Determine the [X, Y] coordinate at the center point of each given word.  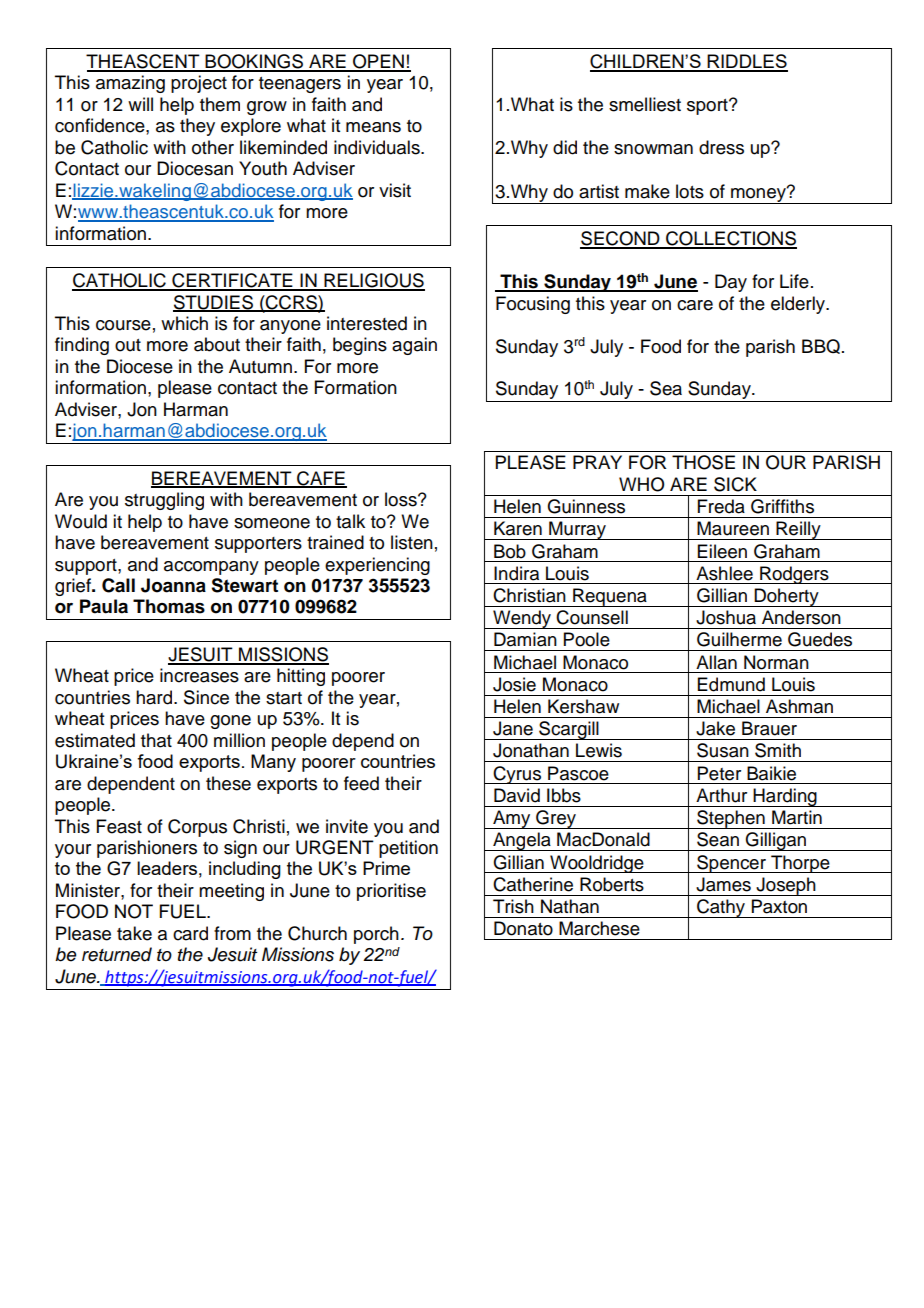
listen [412, 542]
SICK [735, 484]
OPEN [378, 62]
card [190, 933]
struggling [164, 501]
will [140, 104]
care [695, 305]
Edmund [731, 684]
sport [708, 107]
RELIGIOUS [373, 281]
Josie [514, 684]
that [156, 740]
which [184, 323]
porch [376, 935]
